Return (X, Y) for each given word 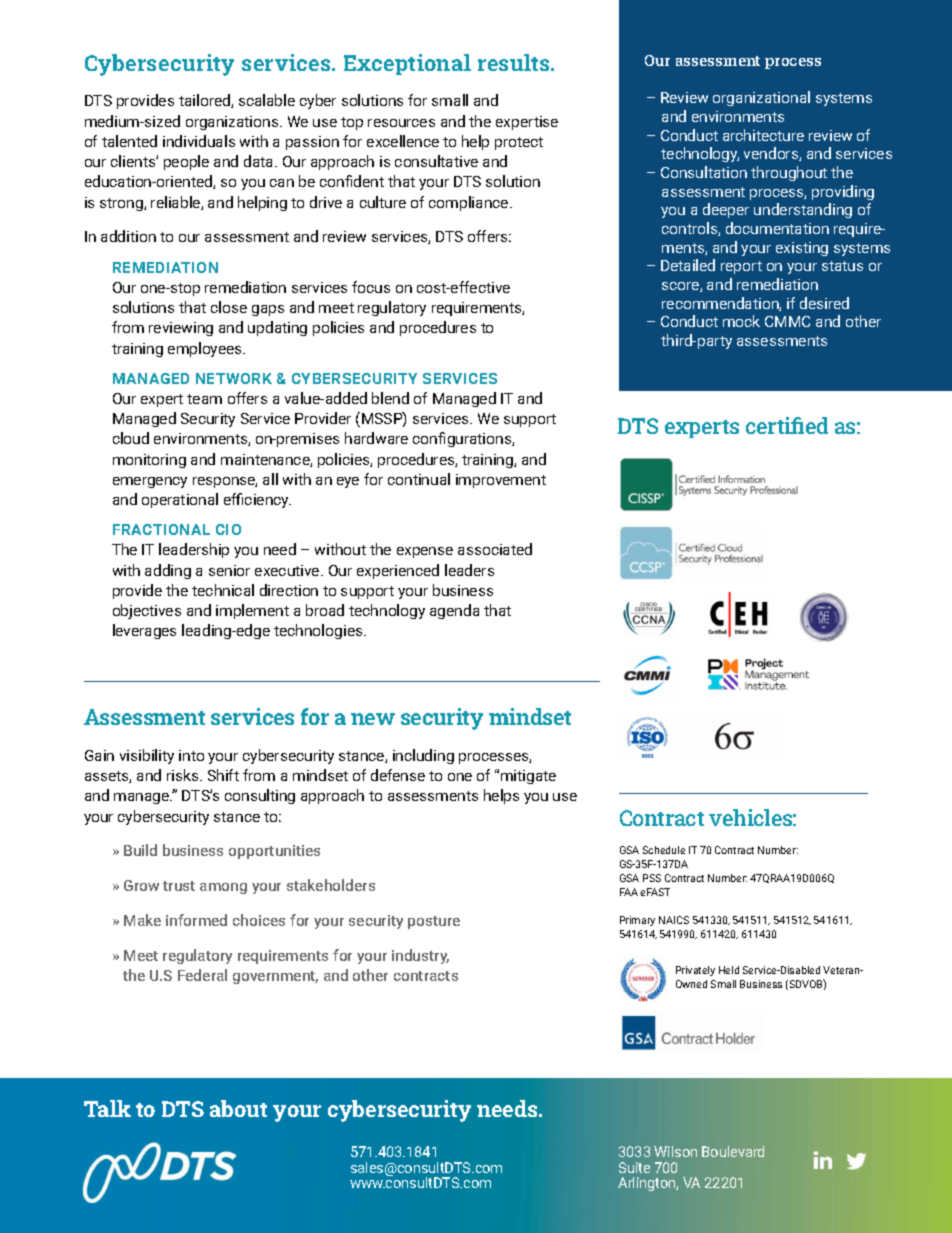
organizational (761, 98)
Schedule (664, 850)
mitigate (528, 777)
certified (787, 425)
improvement (501, 481)
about (238, 1108)
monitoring (149, 461)
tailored (205, 101)
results (515, 62)
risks (184, 775)
